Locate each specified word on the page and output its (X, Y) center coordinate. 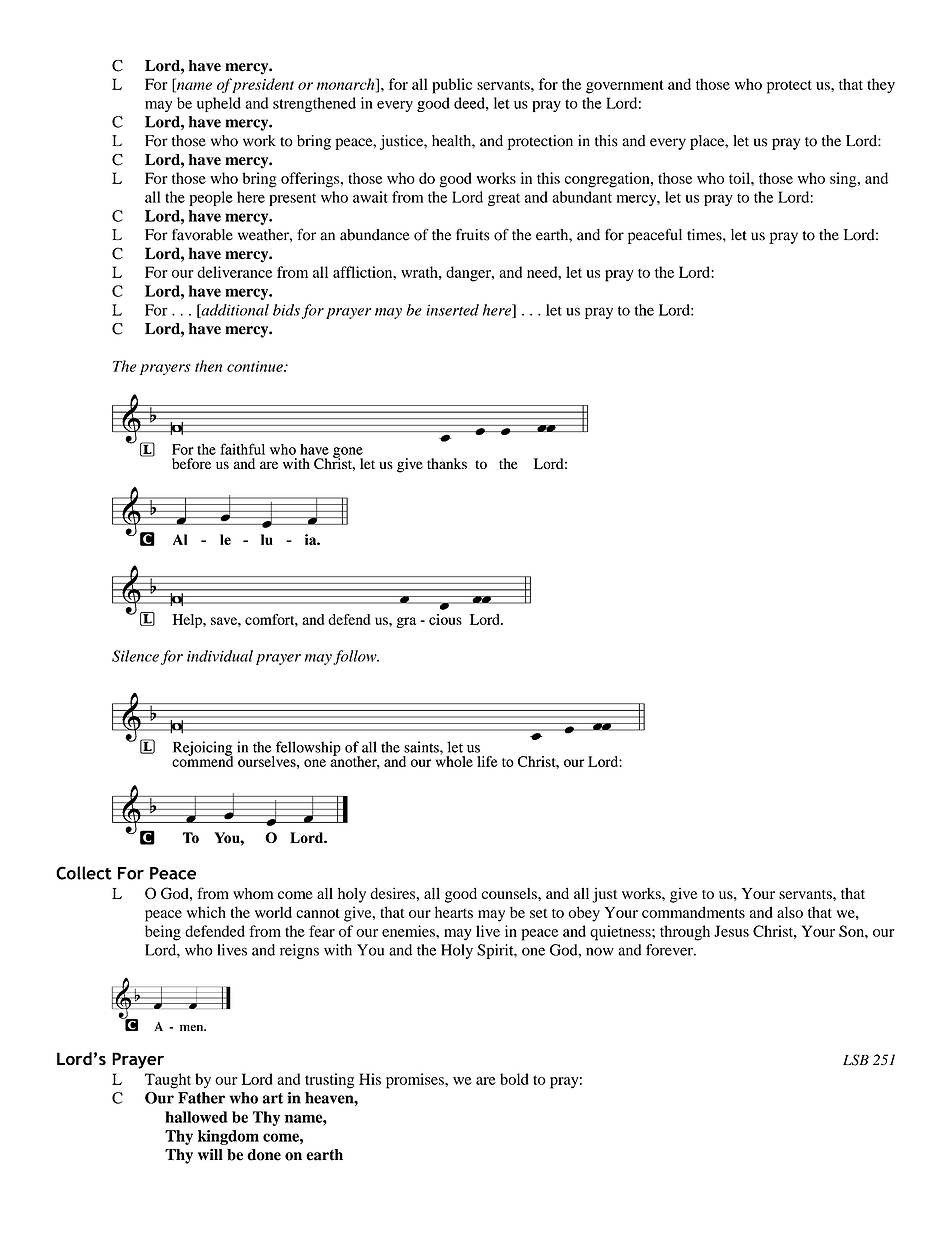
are (486, 1081)
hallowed (196, 1117)
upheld (219, 104)
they (881, 86)
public (452, 86)
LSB (856, 1060)
